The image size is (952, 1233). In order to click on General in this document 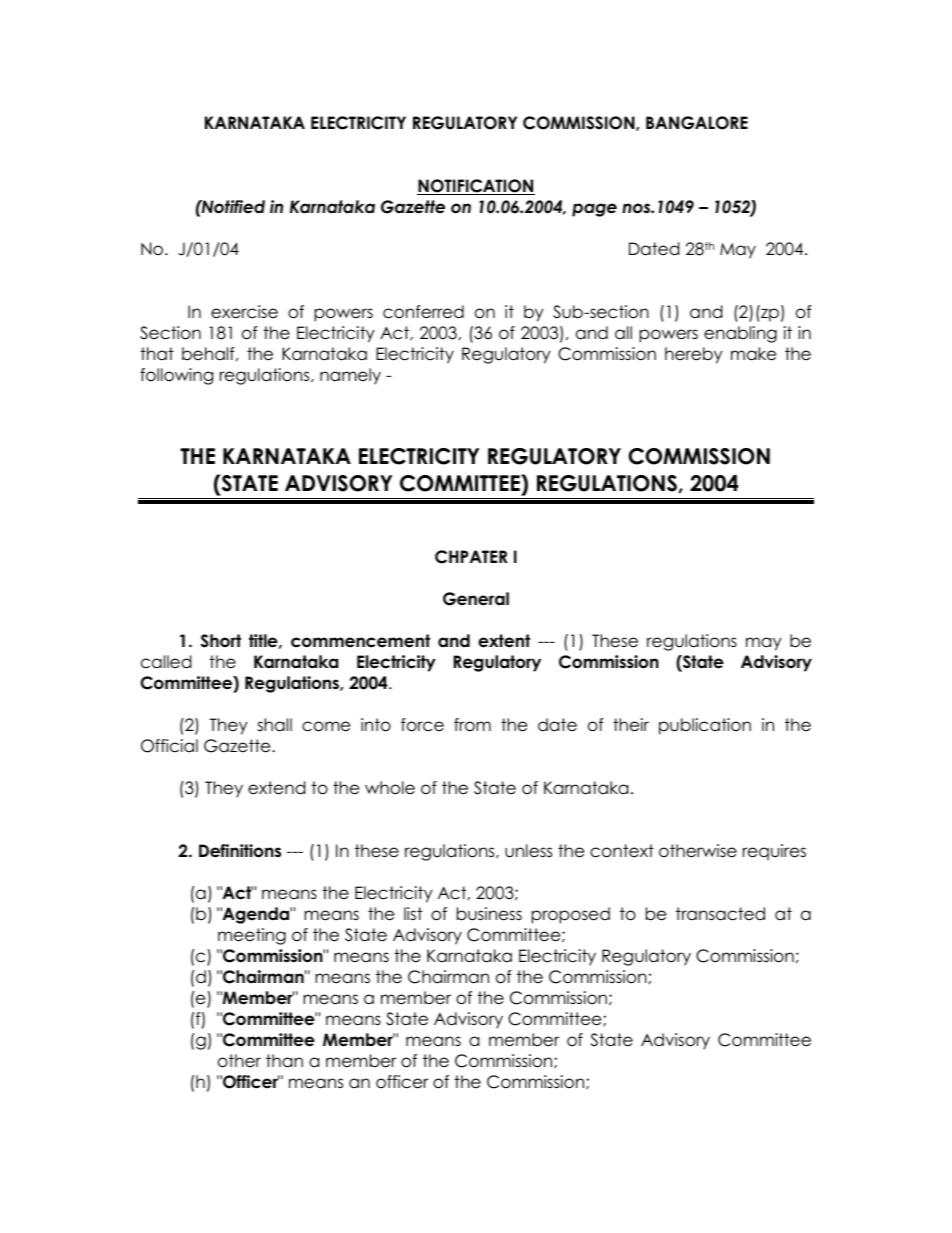, I will do `click(476, 599)`.
